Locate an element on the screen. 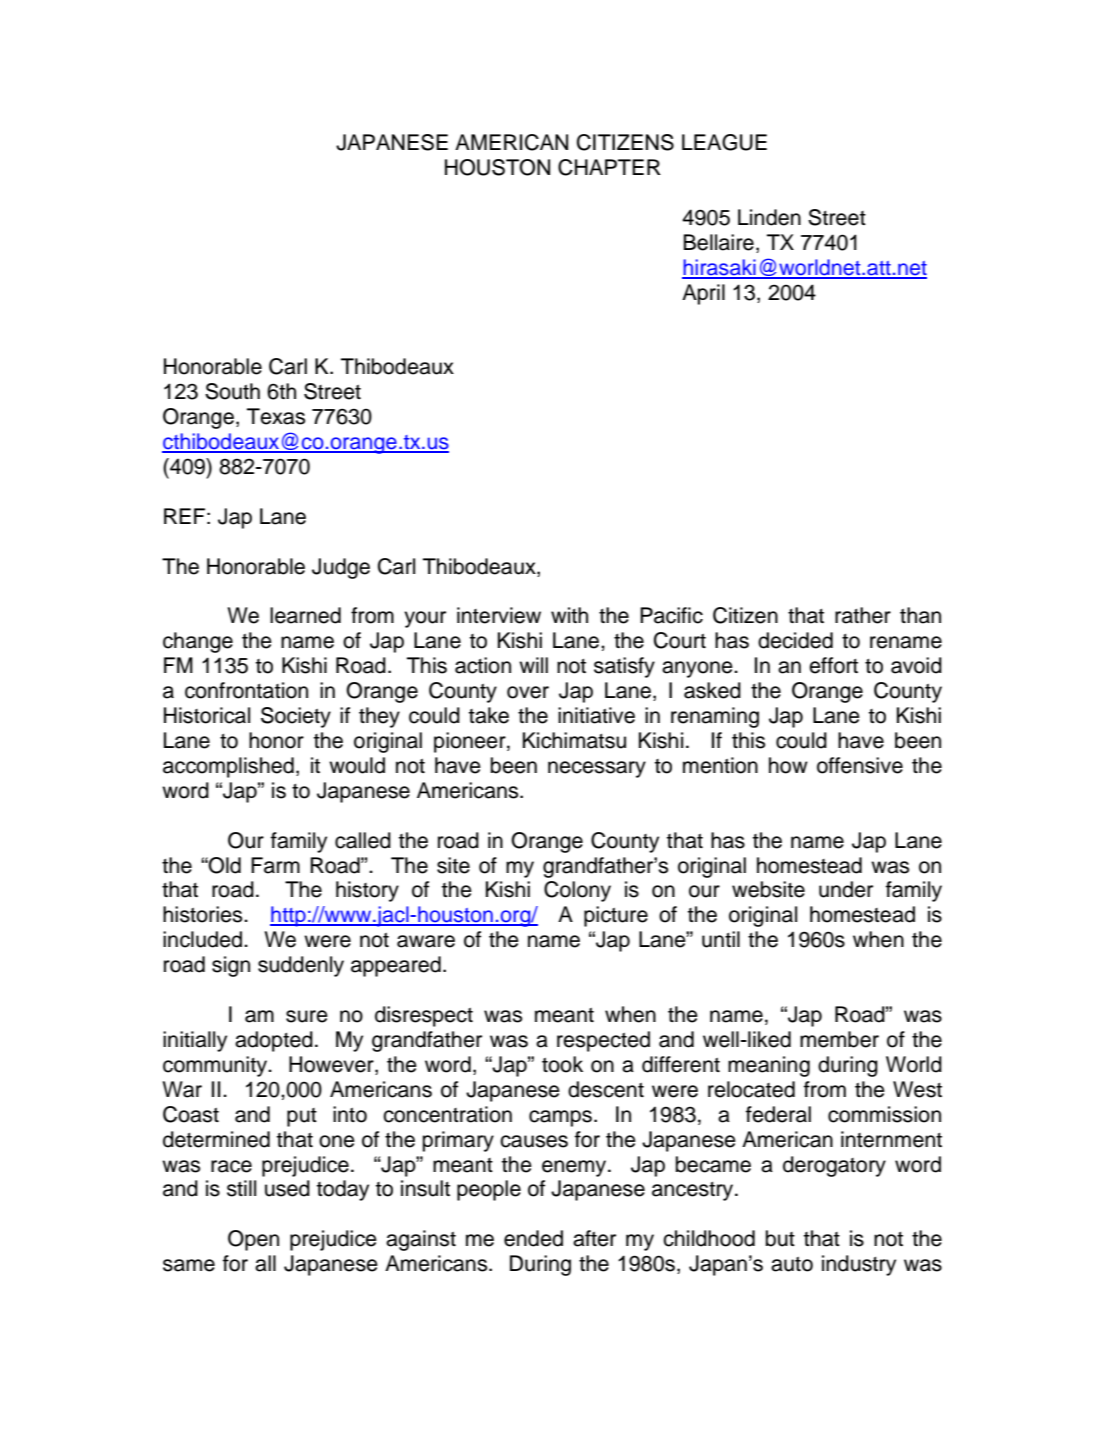 This screenshot has width=1105, height=1430. ended is located at coordinates (533, 1238).
